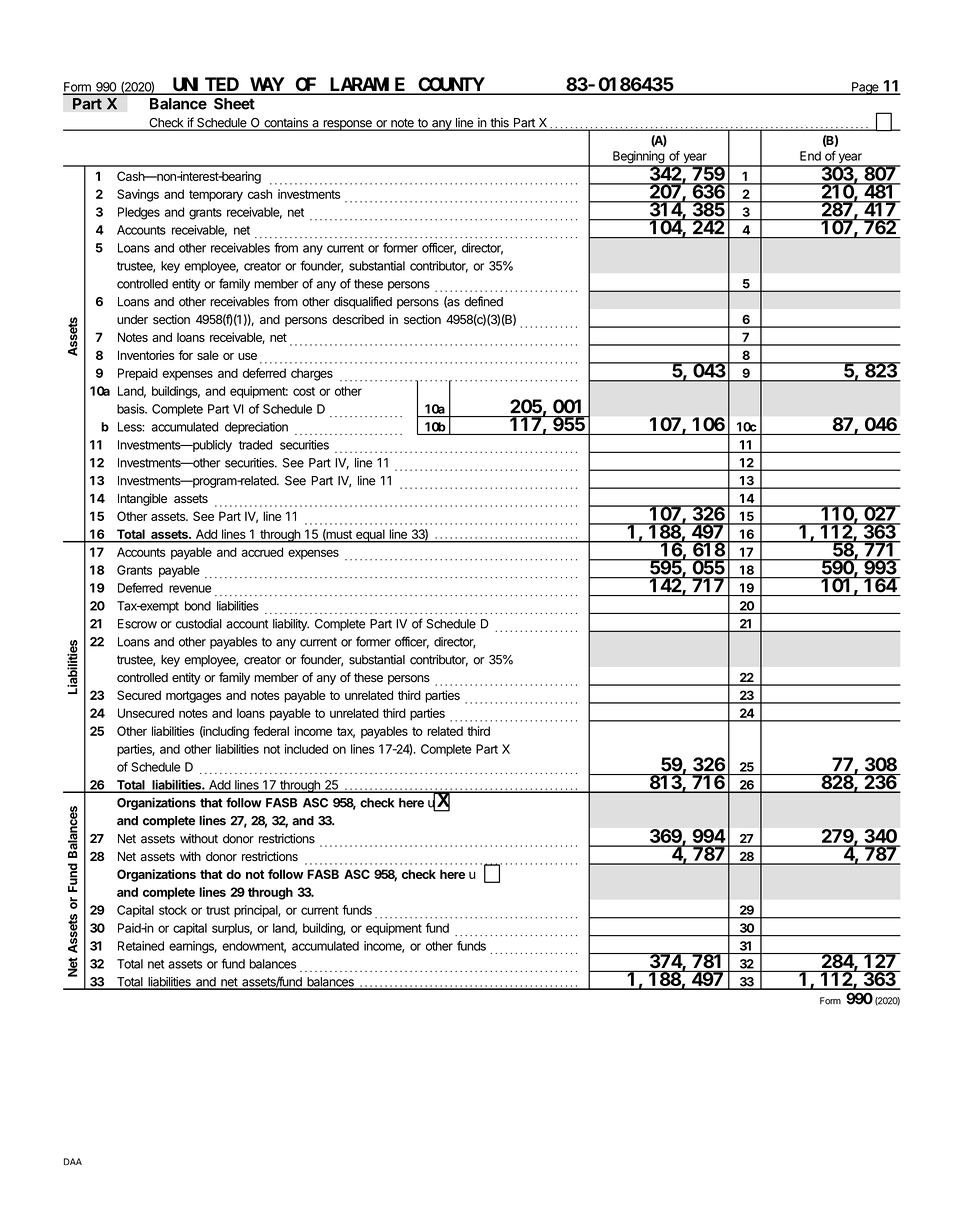 The image size is (966, 1232). Describe the element at coordinates (306, 749) in the document. I see `included` at that location.
